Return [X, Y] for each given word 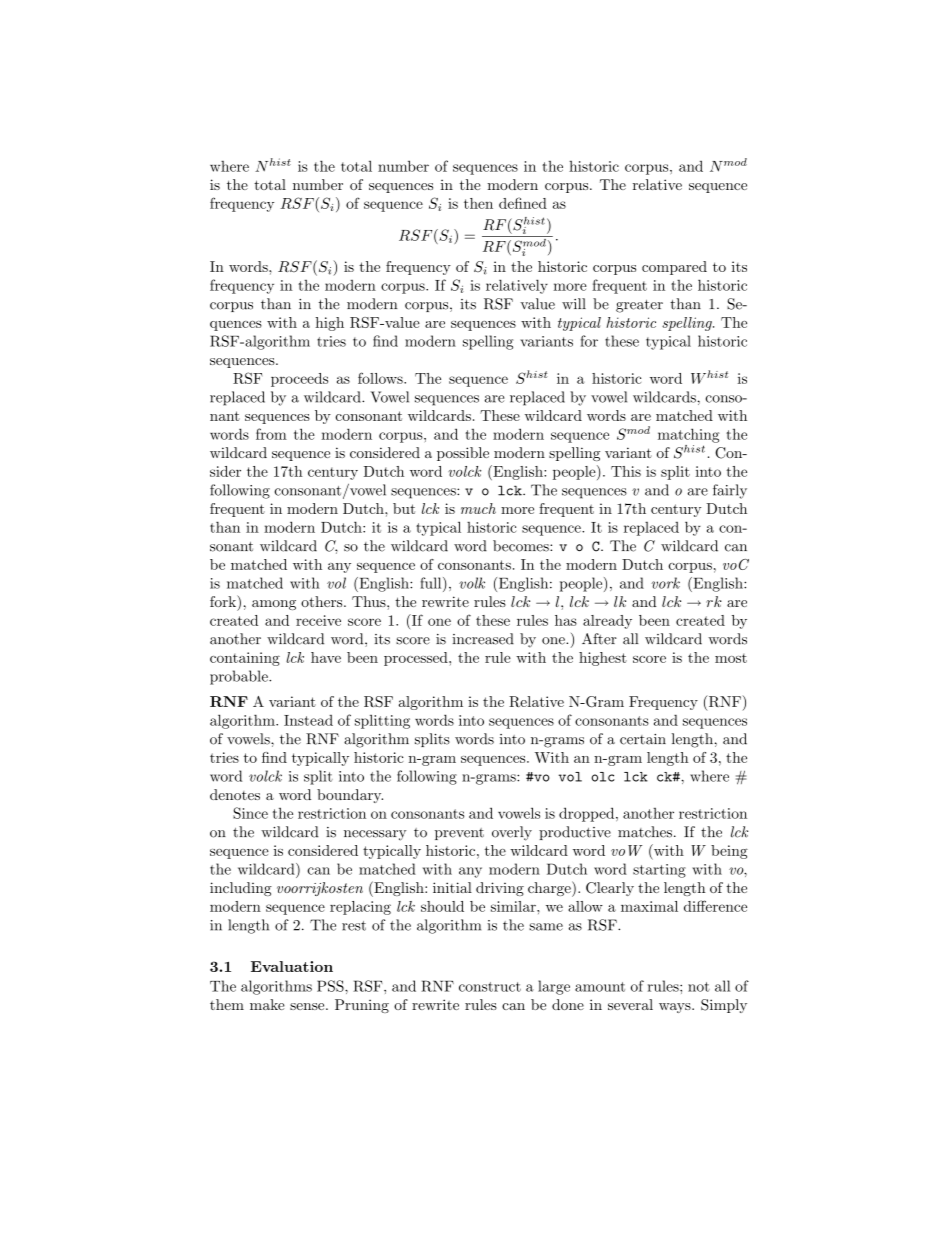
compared [674, 268]
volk [472, 583]
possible [463, 454]
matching [689, 435]
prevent [459, 834]
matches [645, 832]
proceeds [299, 380]
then [478, 203]
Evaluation [292, 966]
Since [250, 813]
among [274, 605]
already [607, 622]
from [271, 434]
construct [490, 987]
